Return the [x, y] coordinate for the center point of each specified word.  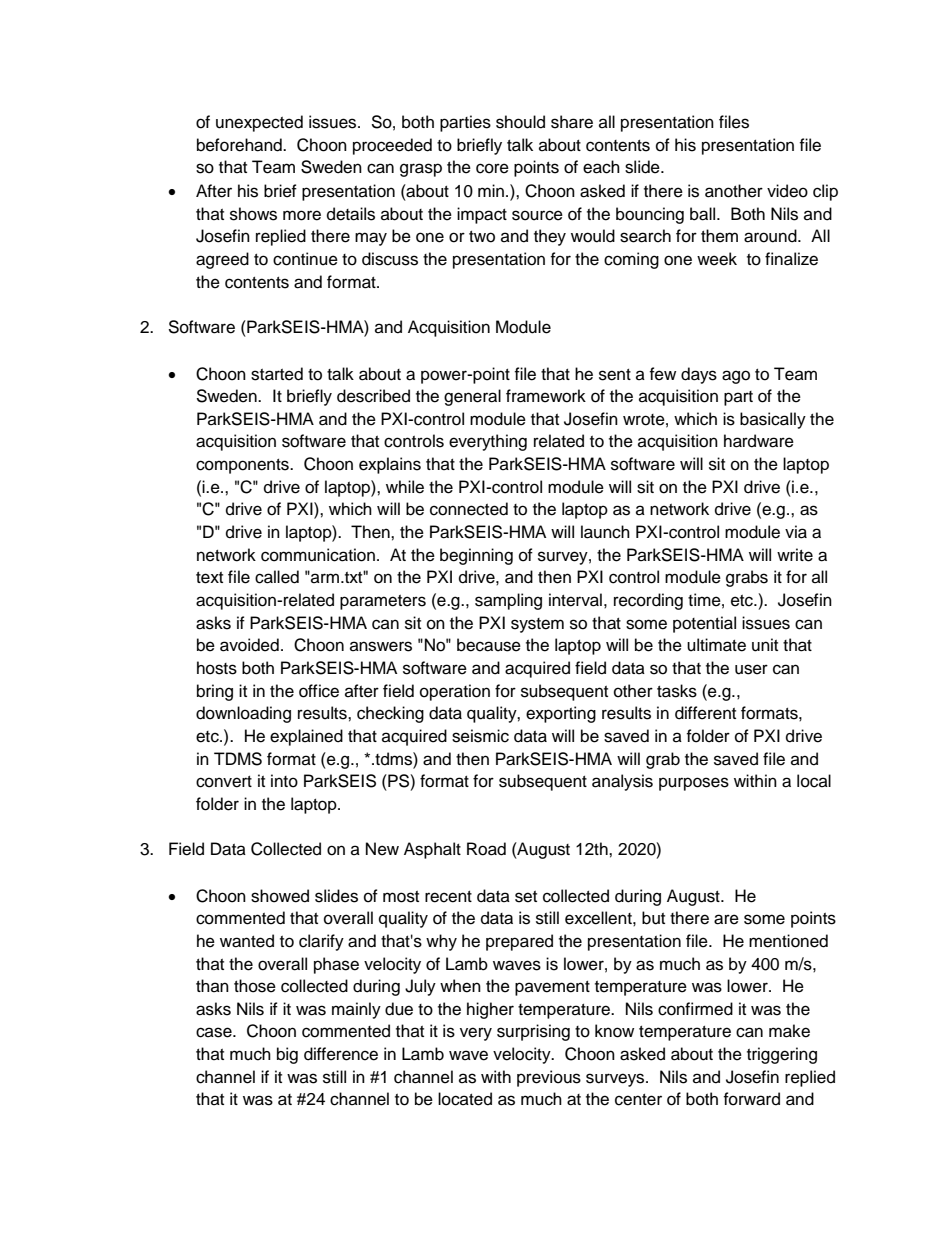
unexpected [259, 123]
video [787, 191]
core [492, 168]
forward [751, 1099]
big [287, 1055]
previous [549, 1078]
